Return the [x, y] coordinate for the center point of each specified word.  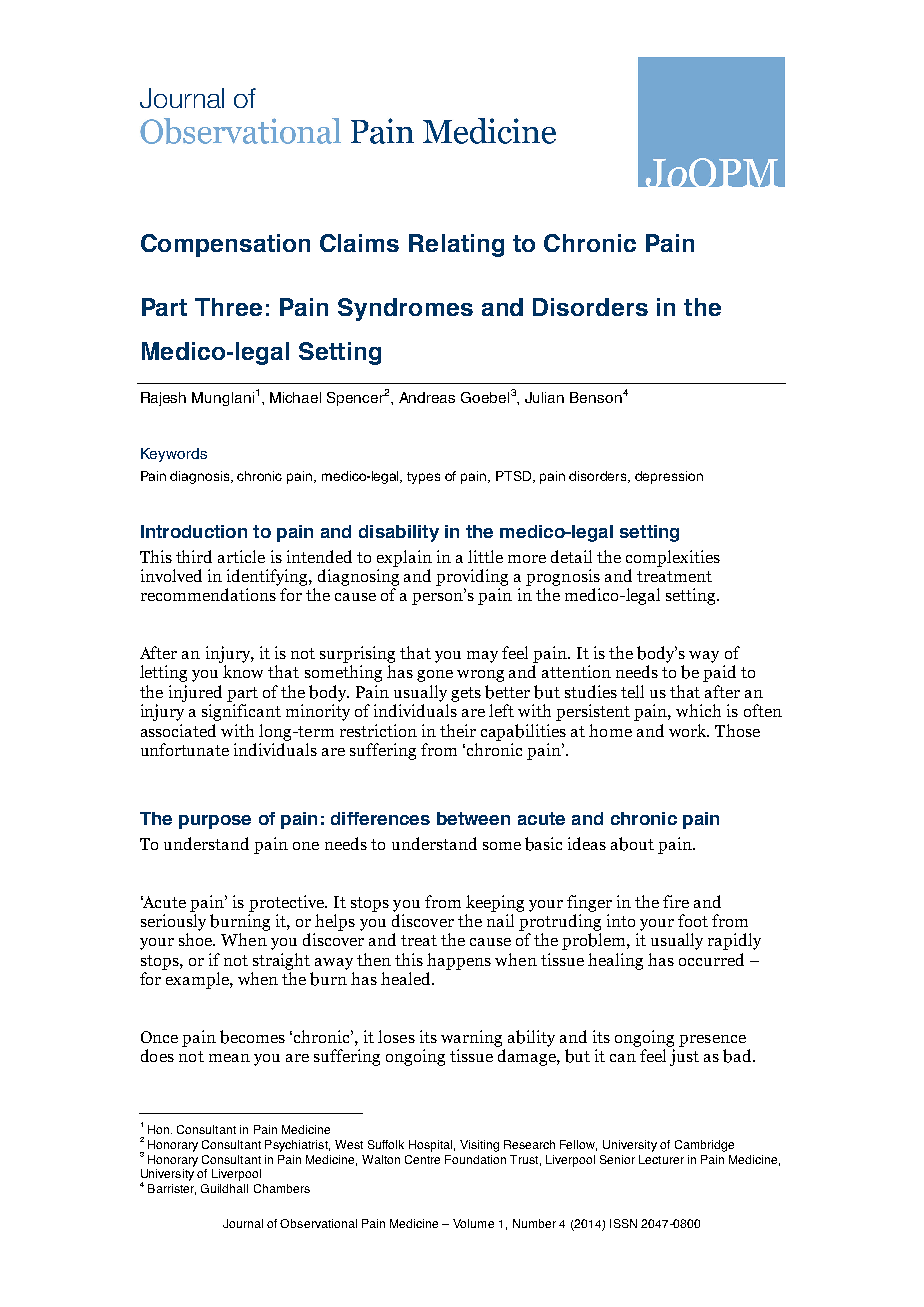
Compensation [225, 245]
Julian [544, 397]
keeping [495, 903]
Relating [456, 245]
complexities [673, 558]
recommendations [208, 594]
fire [676, 901]
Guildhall [224, 1188]
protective [287, 903]
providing [472, 577]
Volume [473, 1223]
